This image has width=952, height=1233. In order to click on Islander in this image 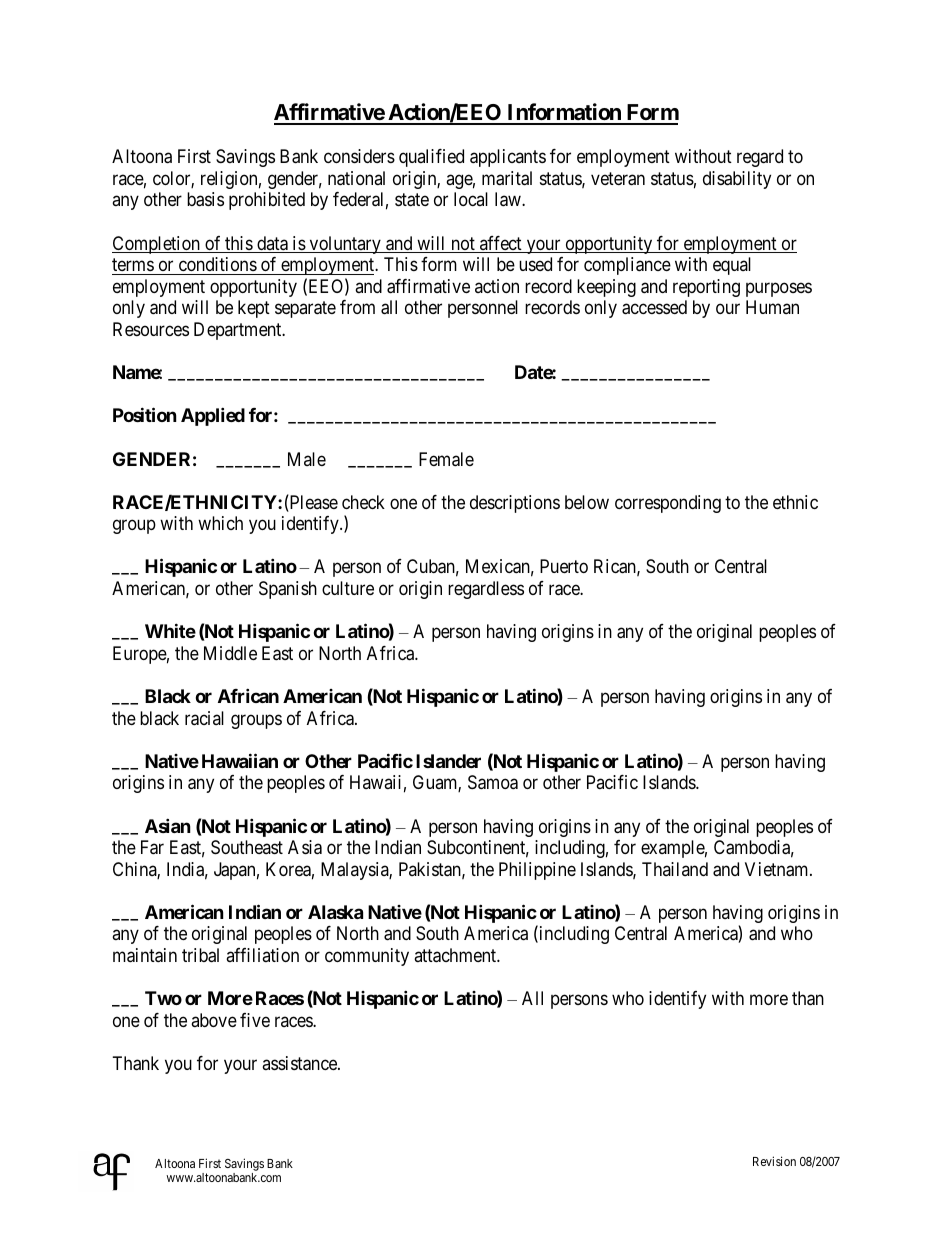, I will do `click(448, 761)`.
